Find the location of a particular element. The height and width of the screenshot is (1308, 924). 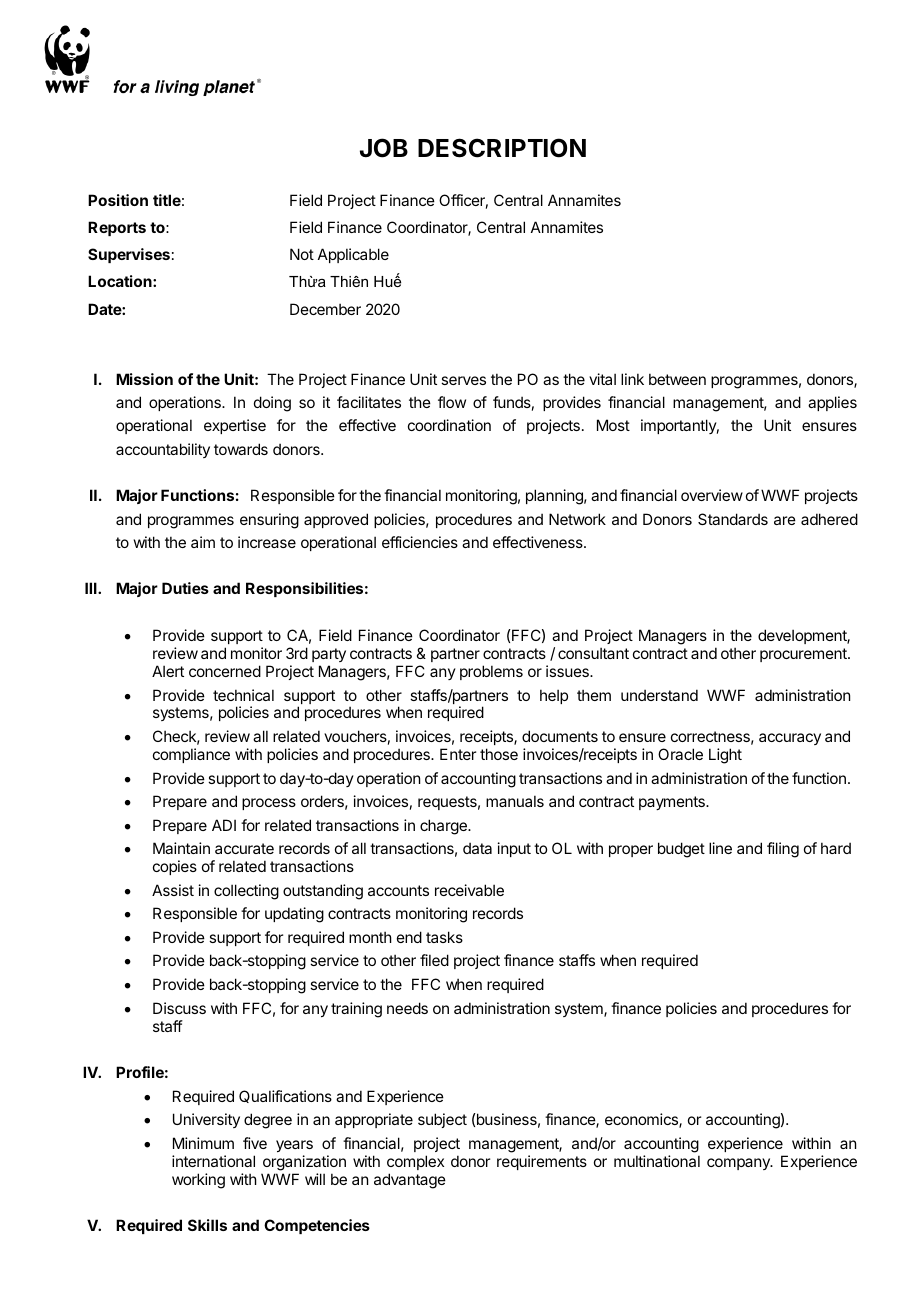

DESCRIPTION is located at coordinates (502, 148).
